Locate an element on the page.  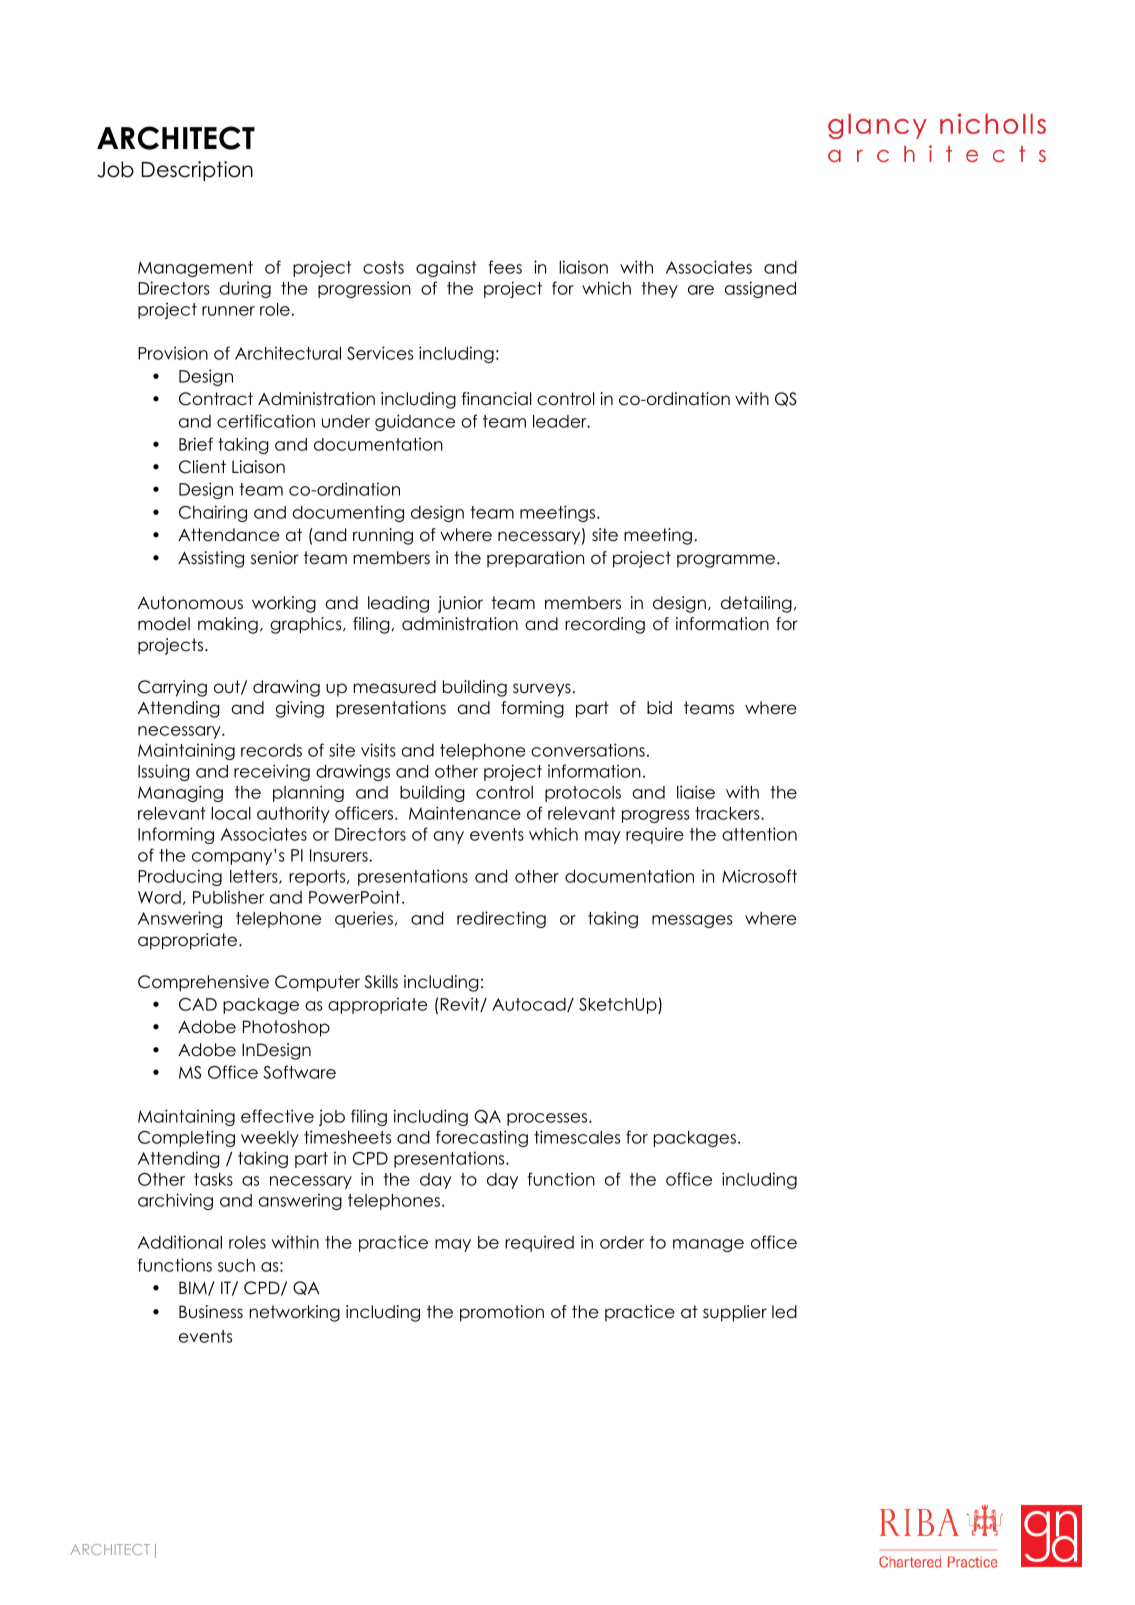
liaise is located at coordinates (696, 792).
